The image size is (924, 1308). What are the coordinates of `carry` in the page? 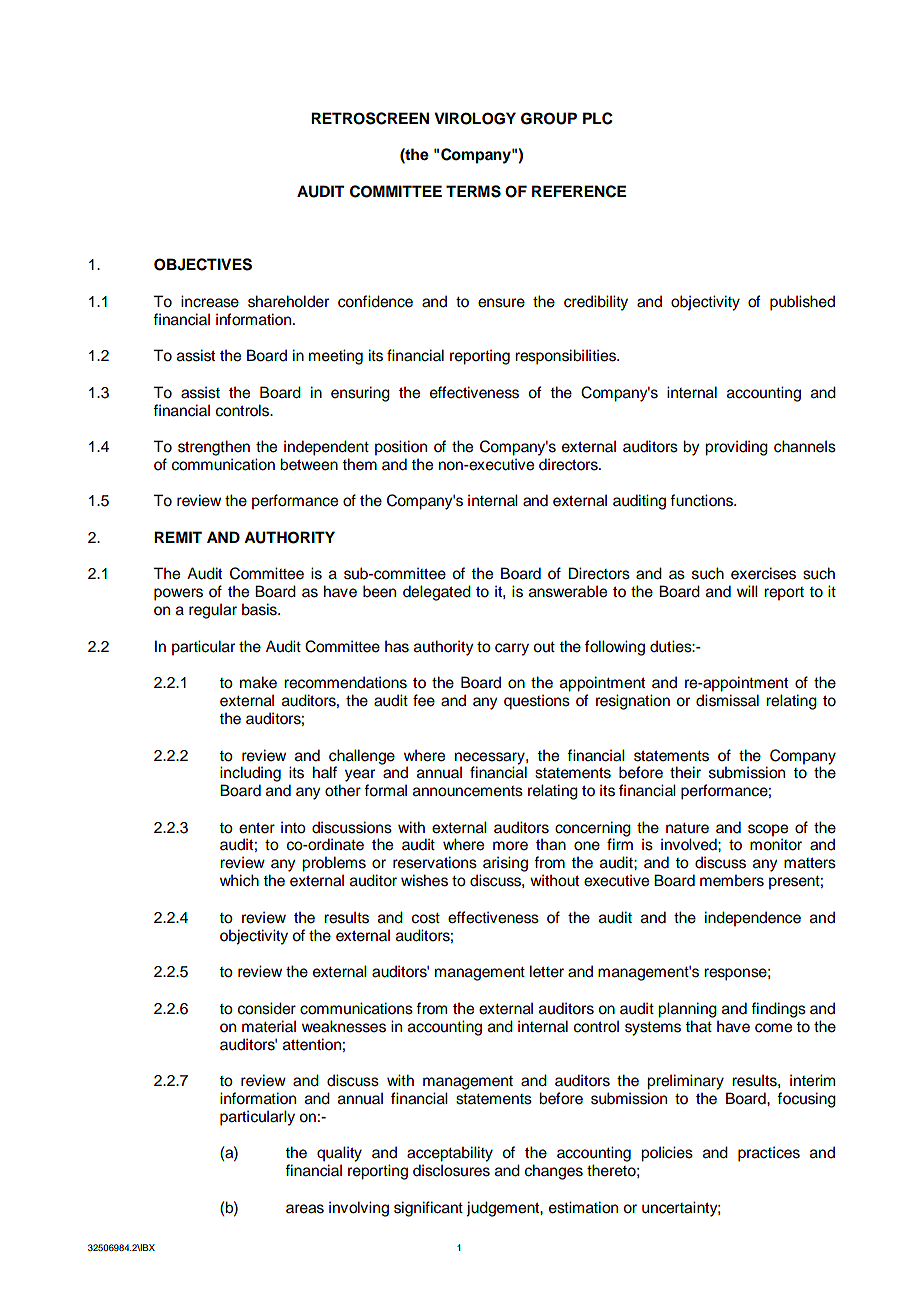 It's located at (512, 649).
